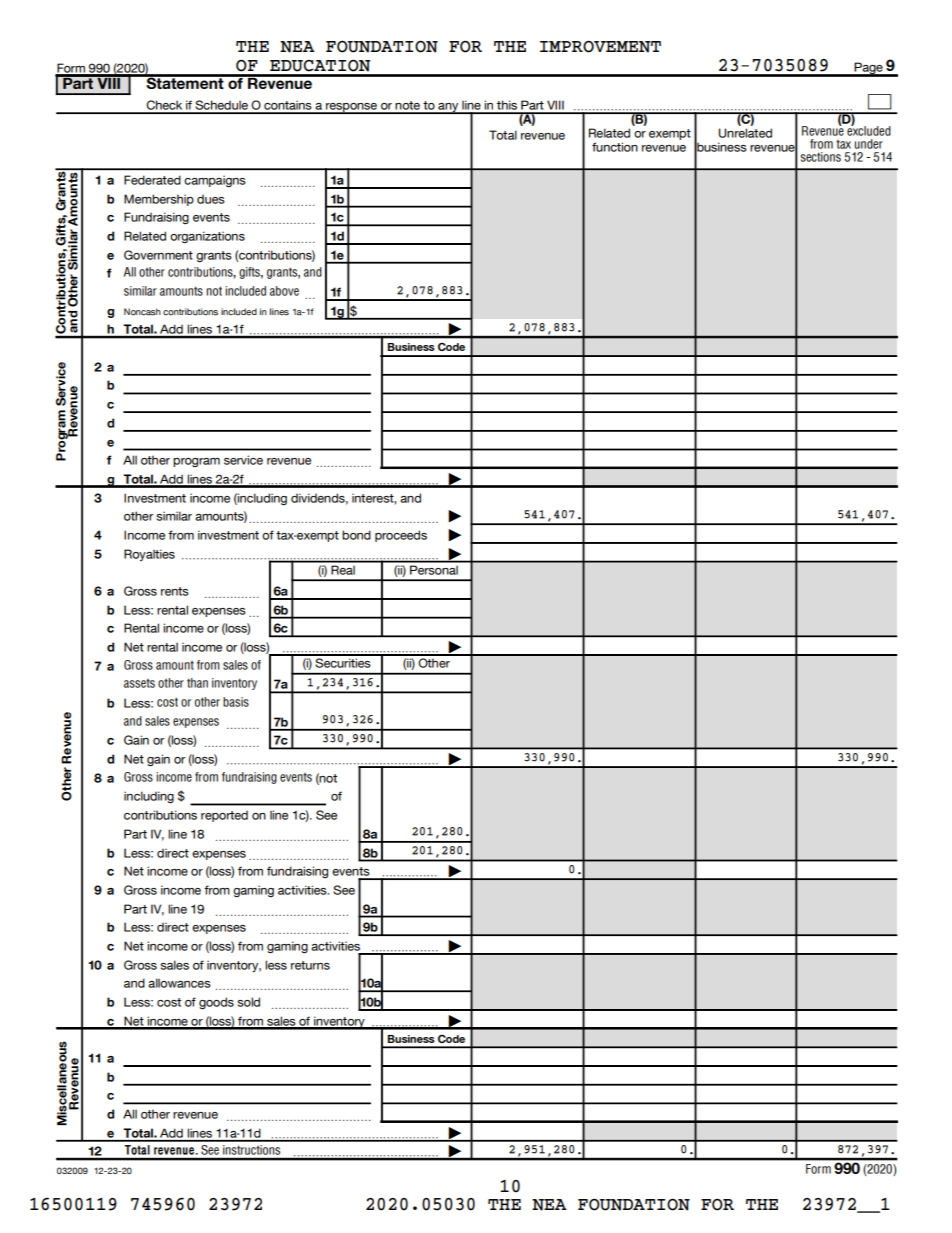  I want to click on sections, so click(821, 157).
